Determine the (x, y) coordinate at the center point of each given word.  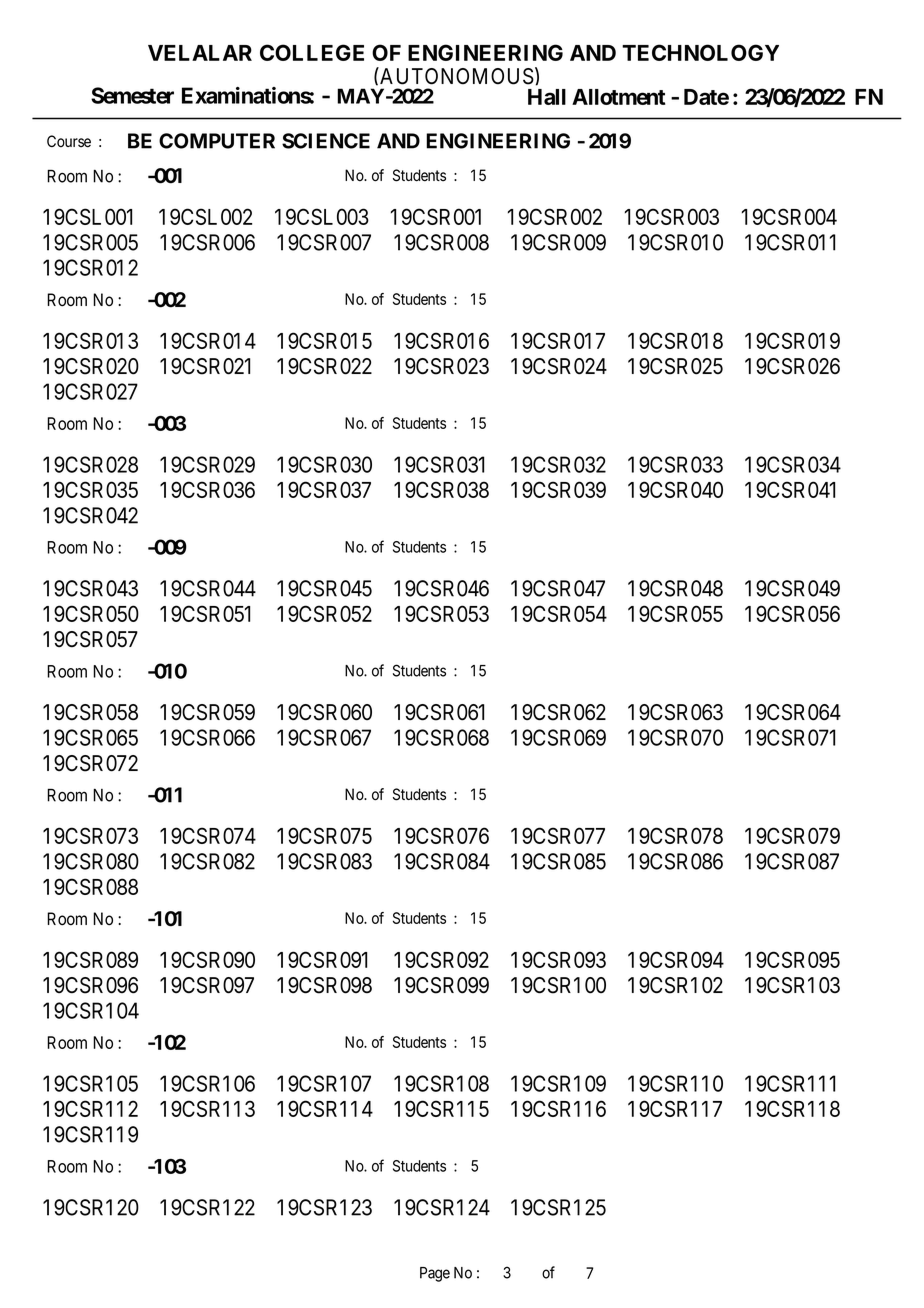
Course (69, 141)
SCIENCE (326, 141)
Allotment (618, 97)
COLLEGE (312, 52)
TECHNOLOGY (700, 52)
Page (435, 1274)
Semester (132, 95)
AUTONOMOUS (456, 76)
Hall (547, 97)
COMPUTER (217, 141)
